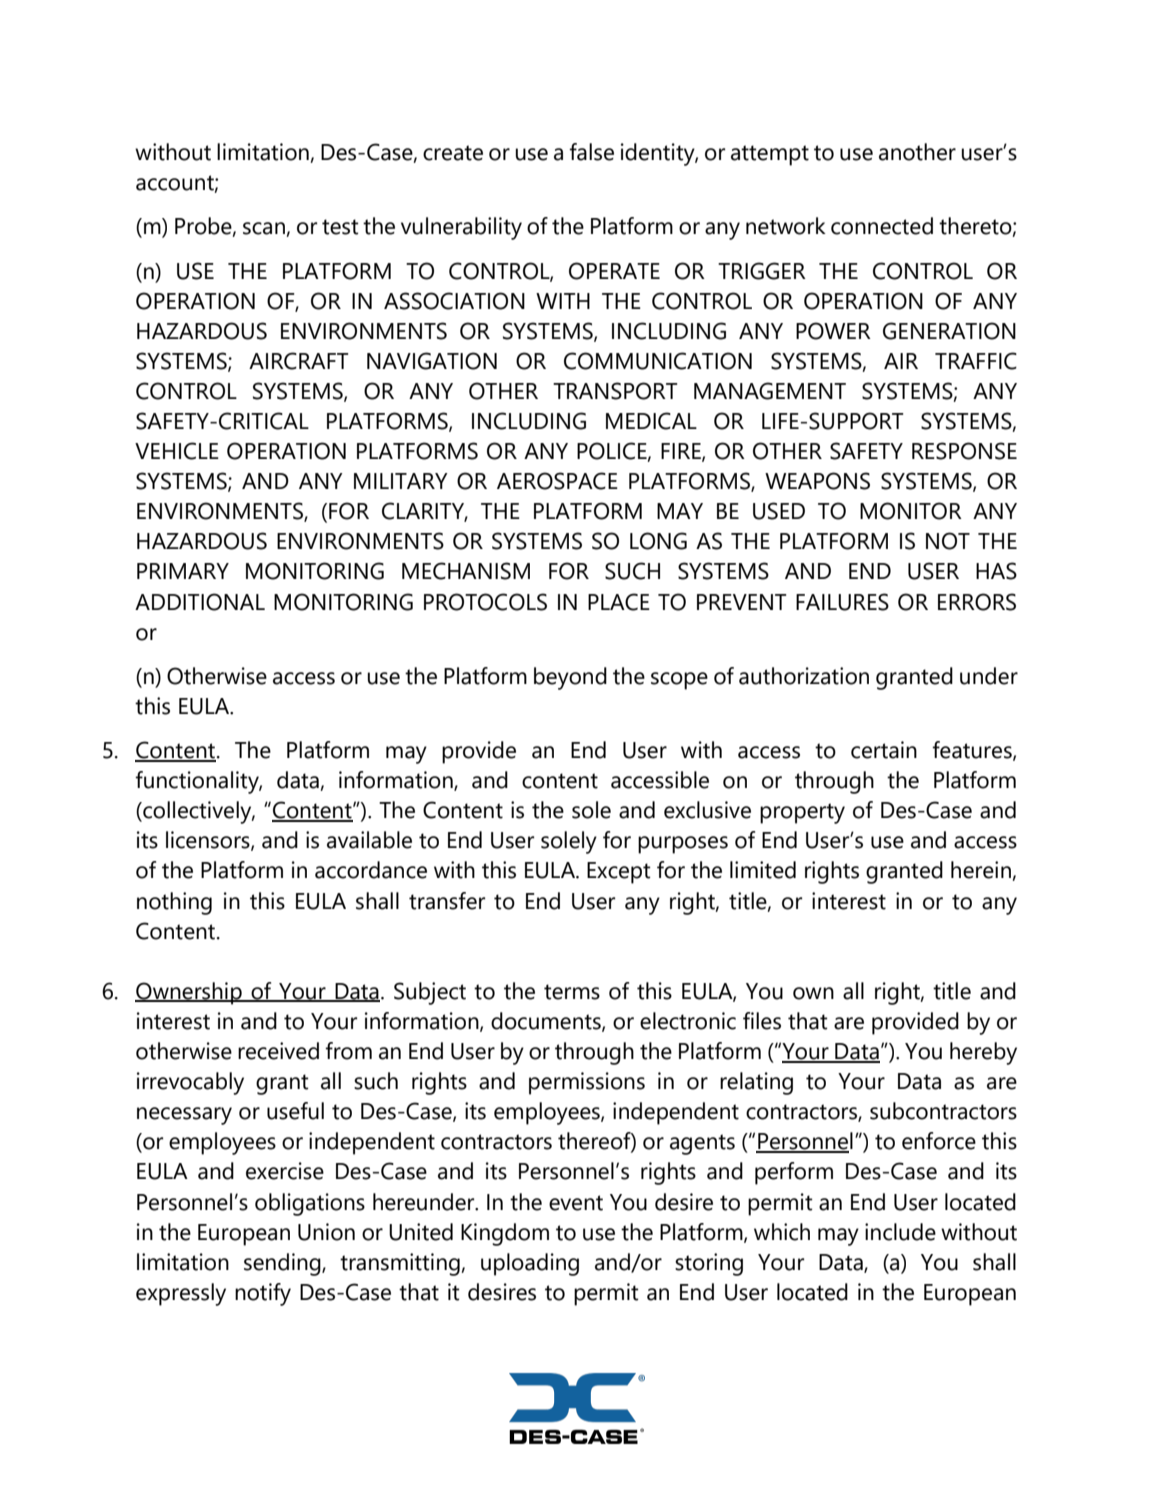  Describe the element at coordinates (619, 873) in the screenshot. I see `Except` at that location.
